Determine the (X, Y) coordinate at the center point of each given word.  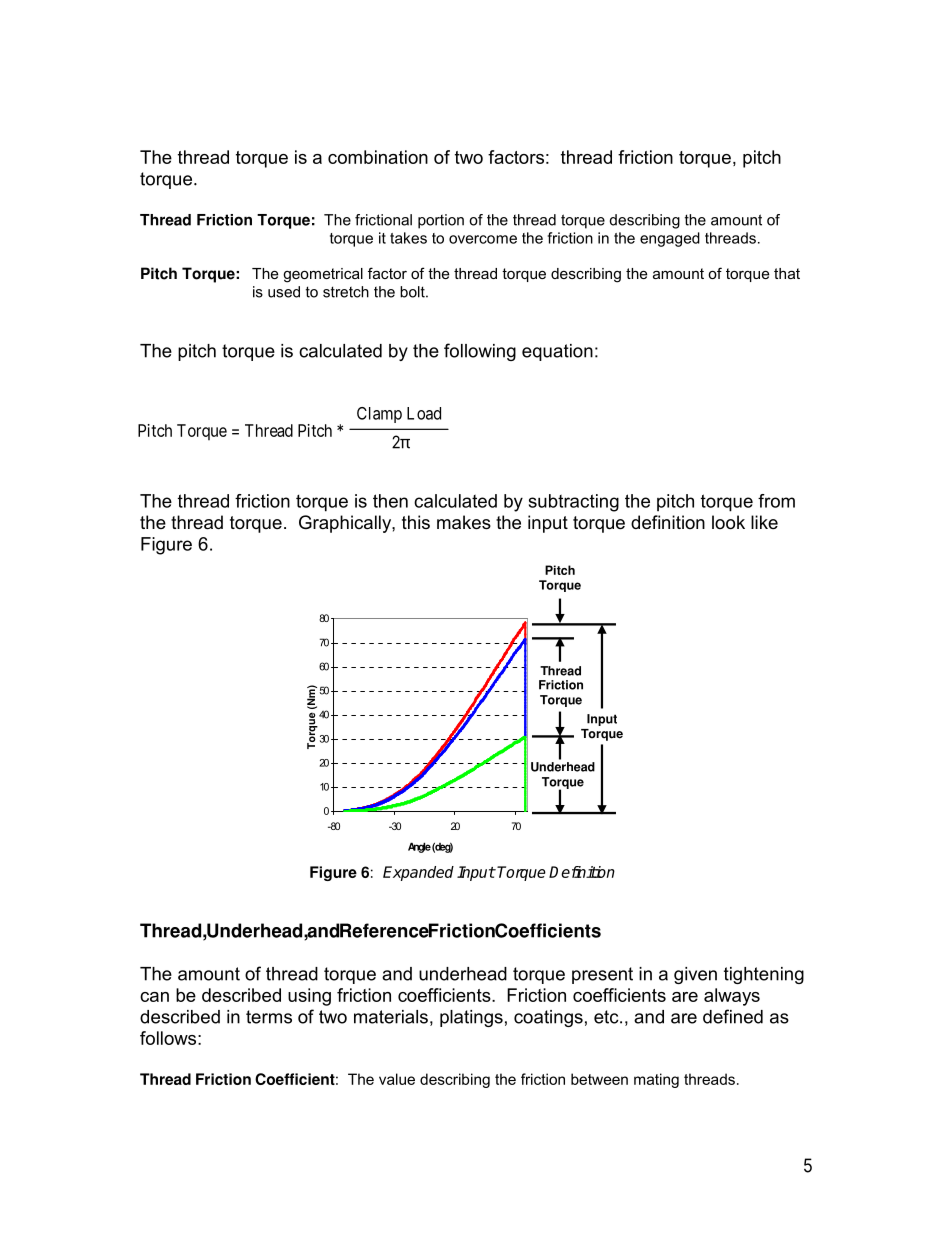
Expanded (418, 873)
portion (441, 221)
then (390, 501)
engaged (670, 239)
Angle (419, 847)
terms (269, 1017)
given (695, 975)
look (728, 522)
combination (378, 157)
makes (464, 522)
